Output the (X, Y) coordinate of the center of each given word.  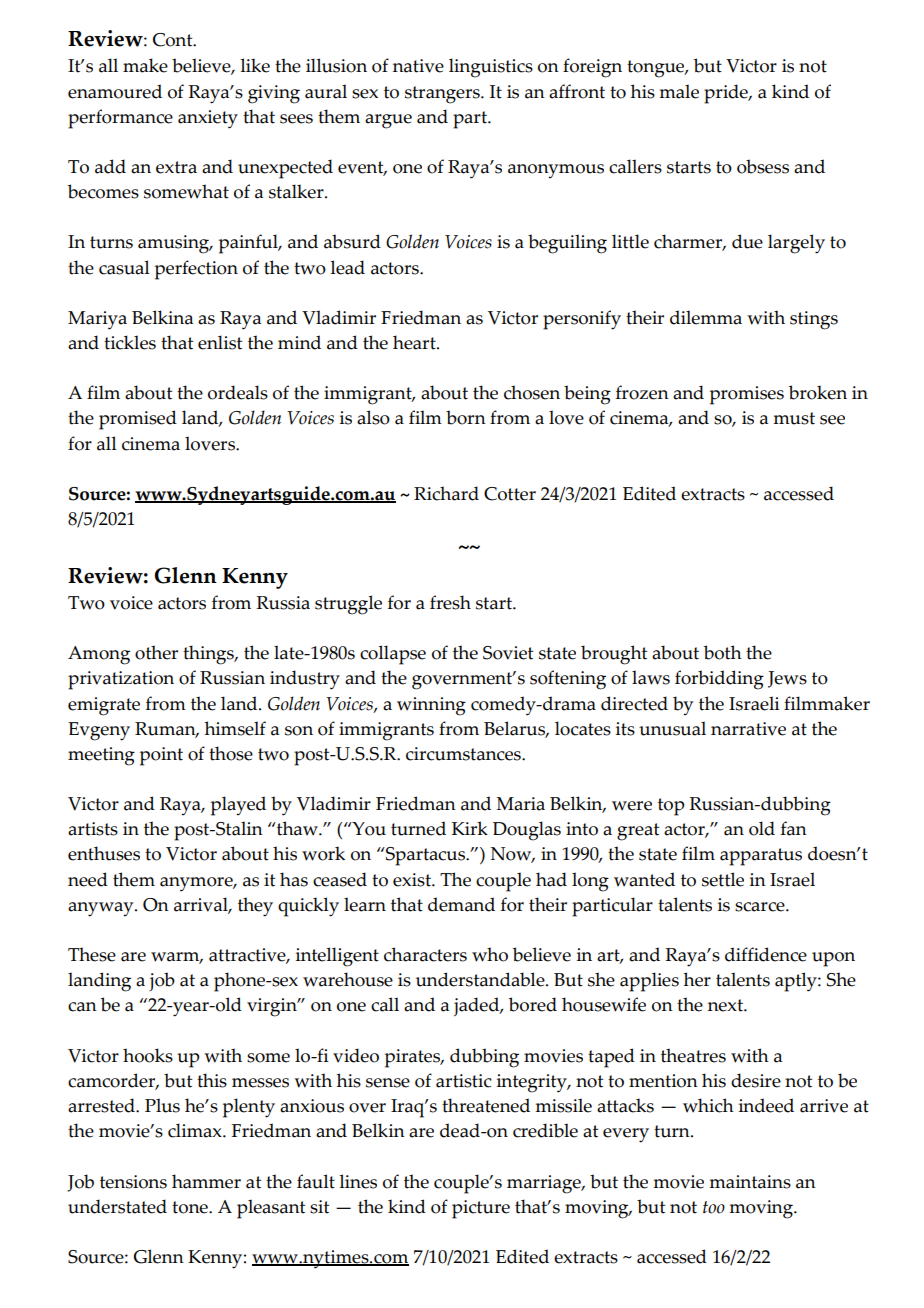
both (723, 652)
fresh (450, 602)
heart (415, 342)
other (156, 652)
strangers (443, 95)
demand (461, 904)
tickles (130, 342)
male (679, 91)
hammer (206, 1181)
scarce (761, 907)
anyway (102, 909)
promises (747, 395)
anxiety (208, 119)
